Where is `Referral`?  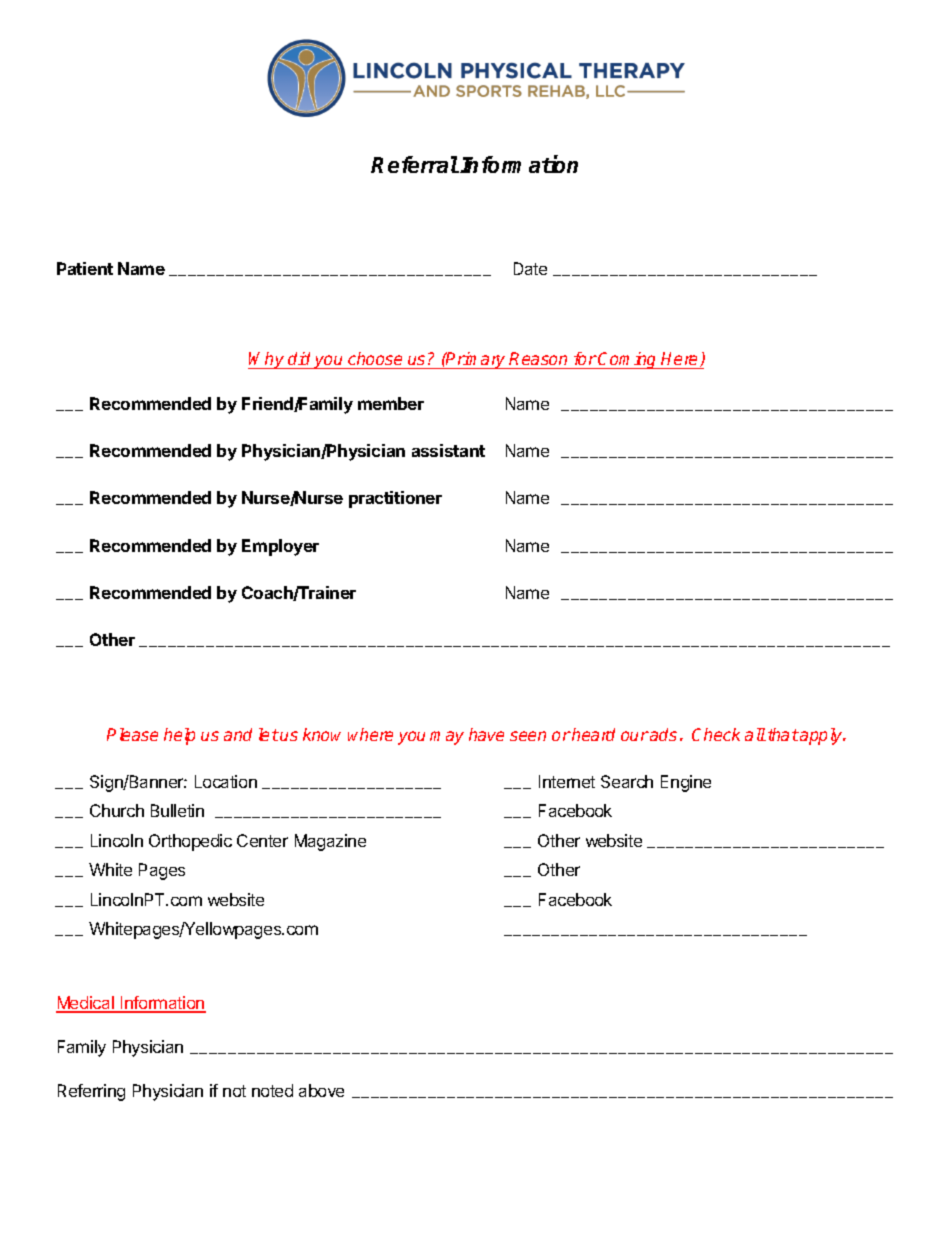
Referral is located at coordinates (415, 164).
